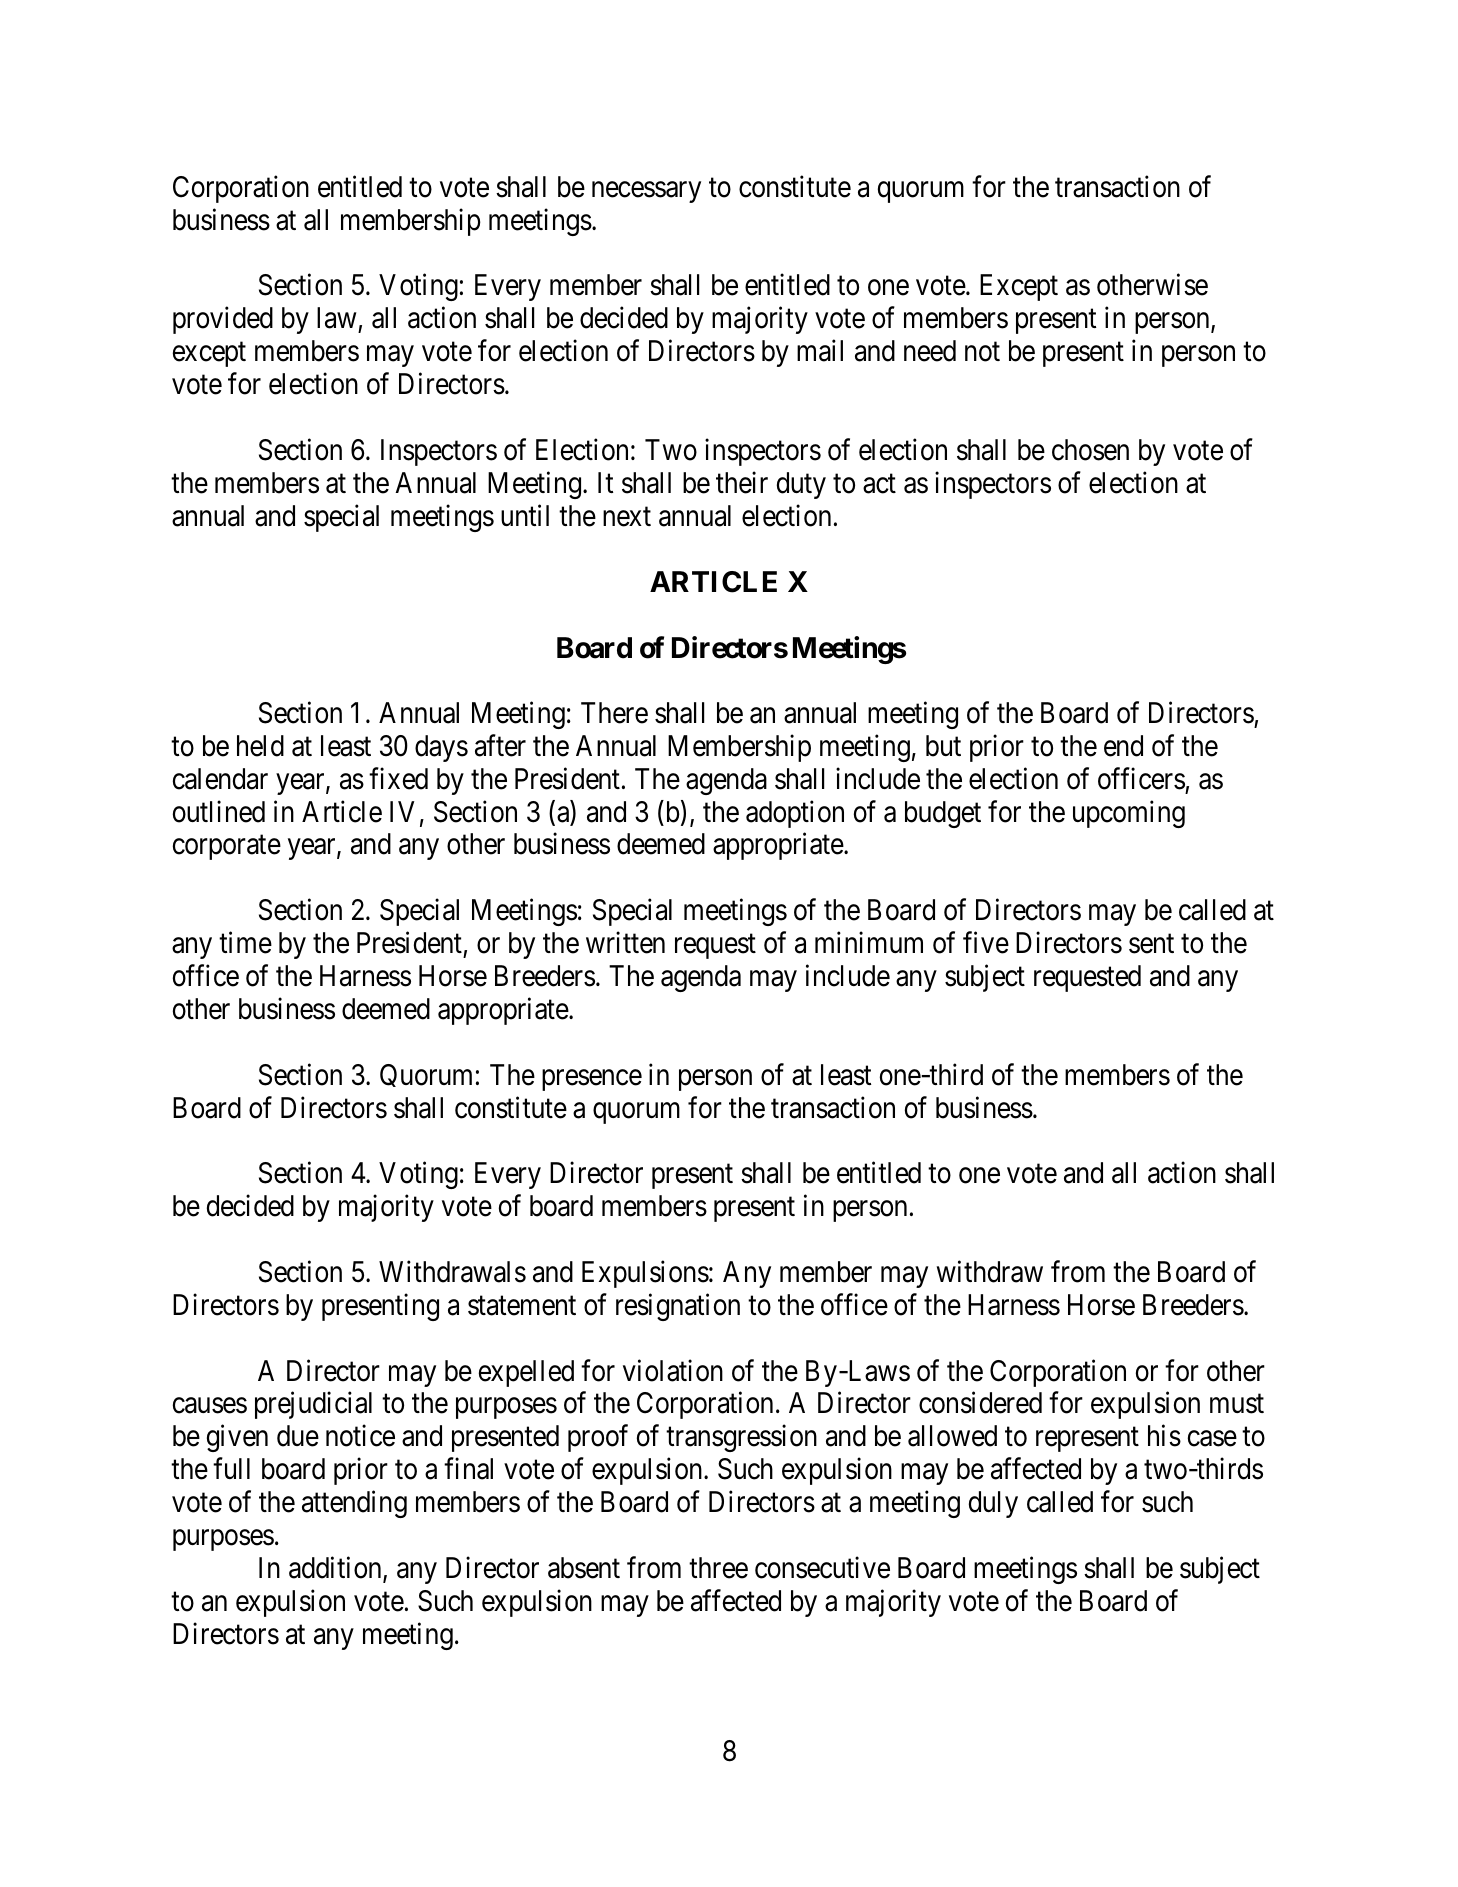 This image has width=1458, height=1887. Describe the element at coordinates (1129, 814) in the image. I see `upcoming` at that location.
